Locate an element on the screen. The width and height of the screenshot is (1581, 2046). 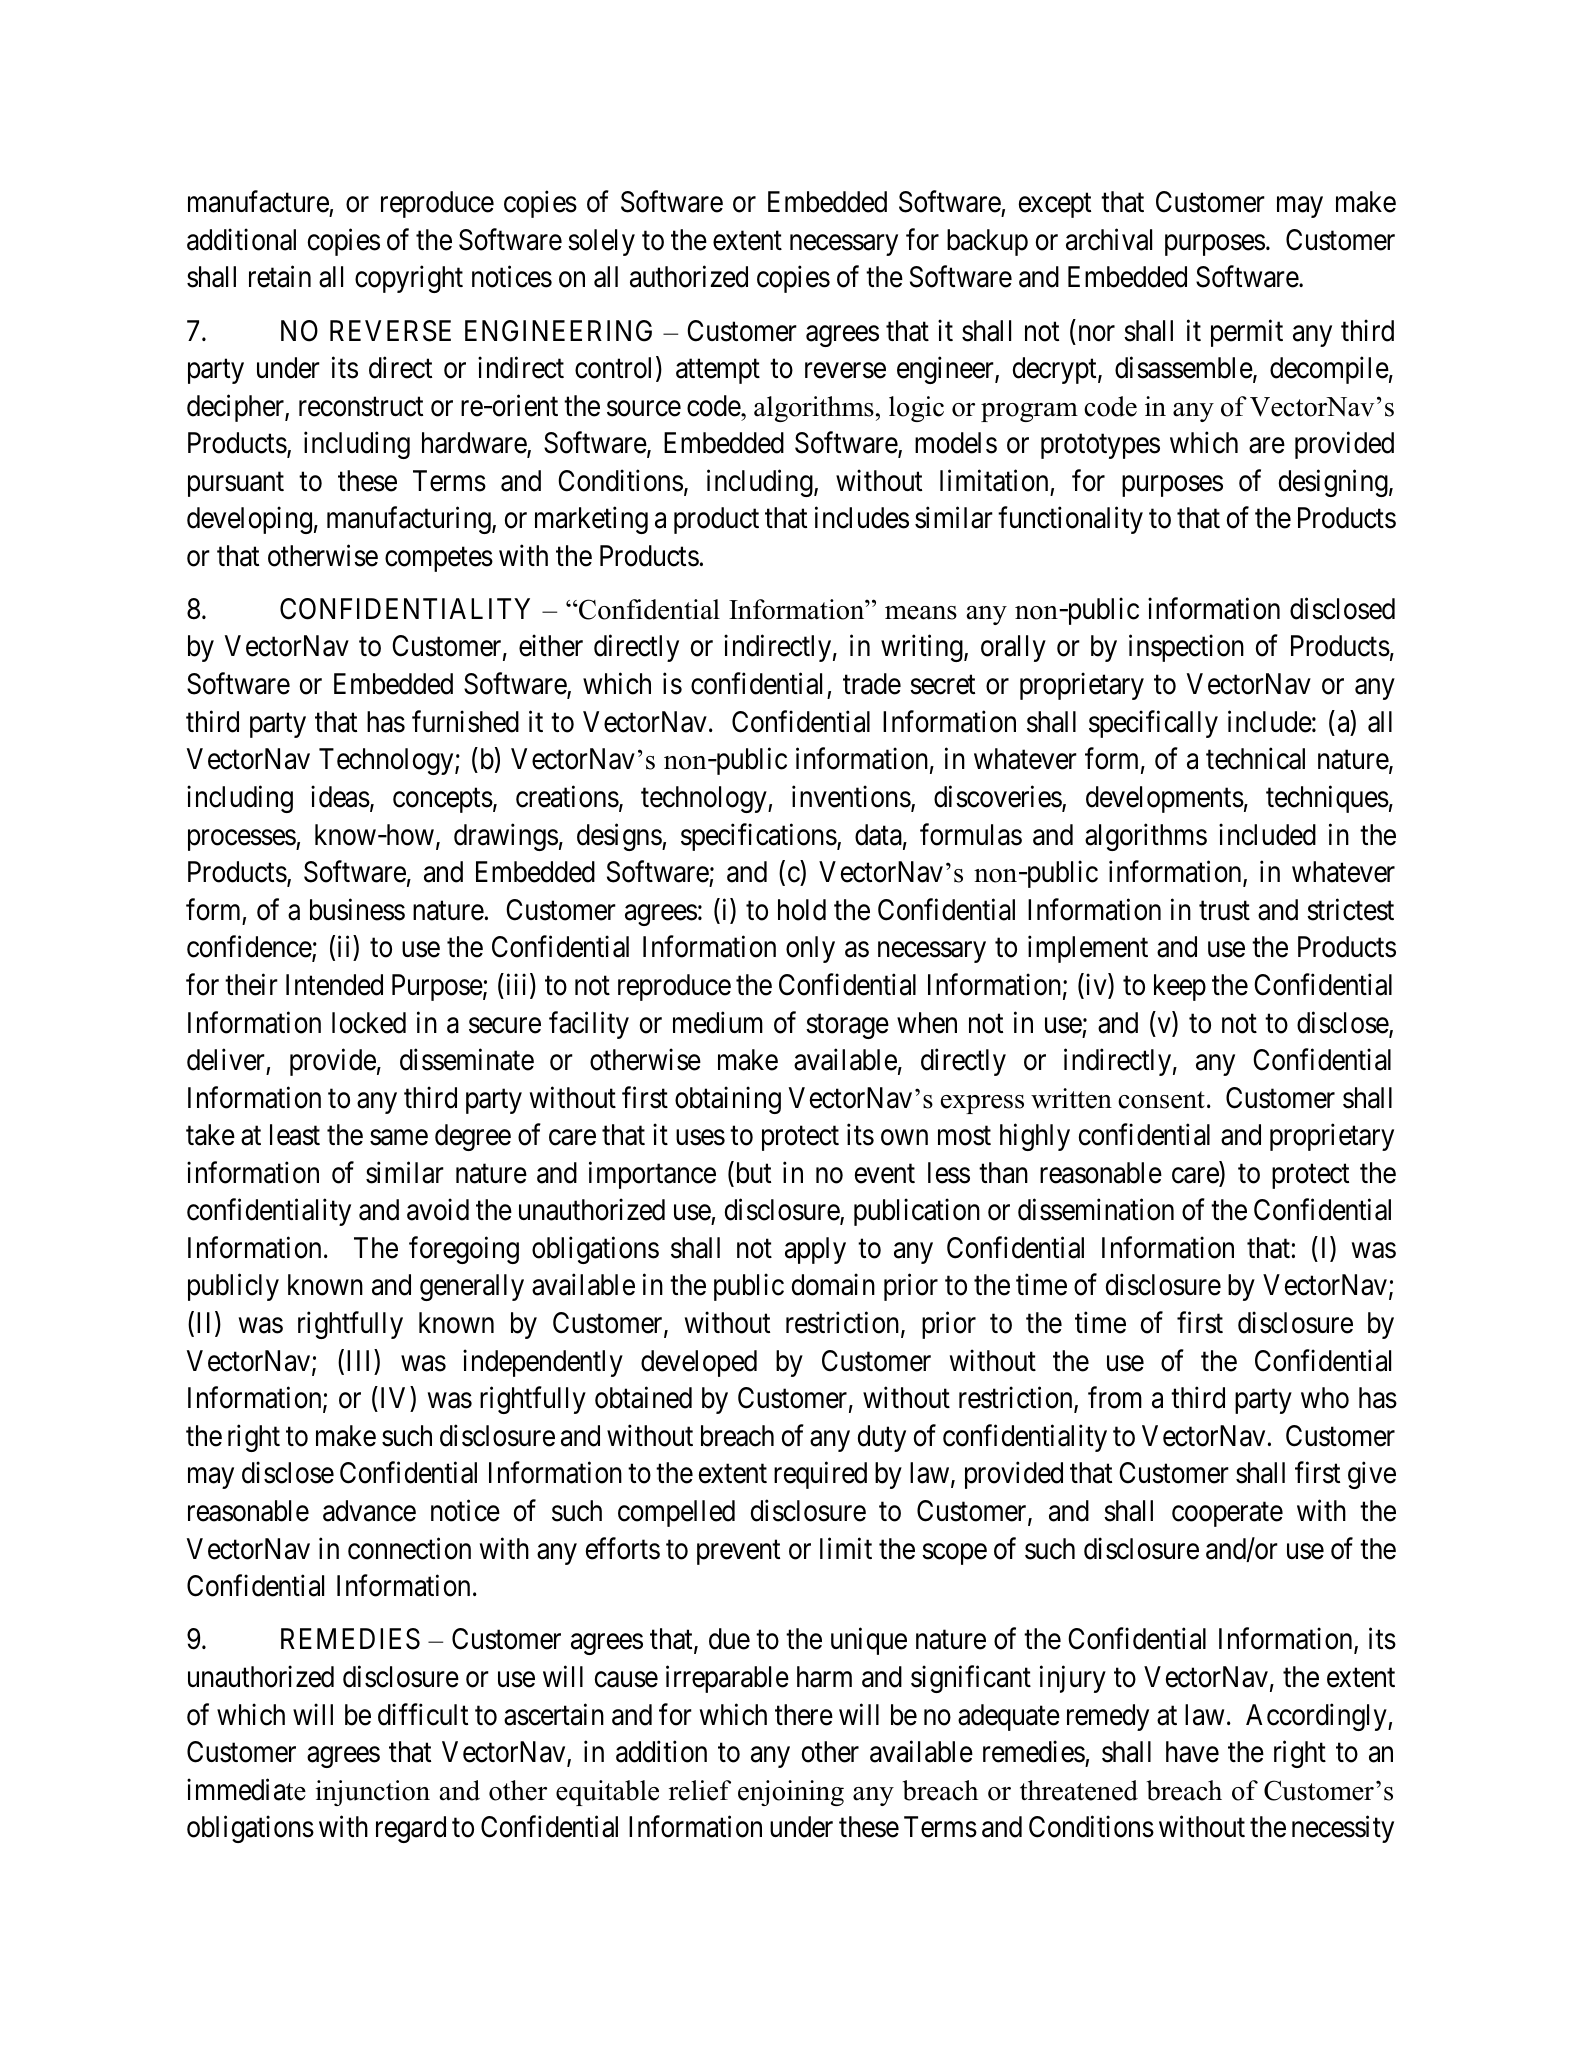
enjoining is located at coordinates (791, 1793).
